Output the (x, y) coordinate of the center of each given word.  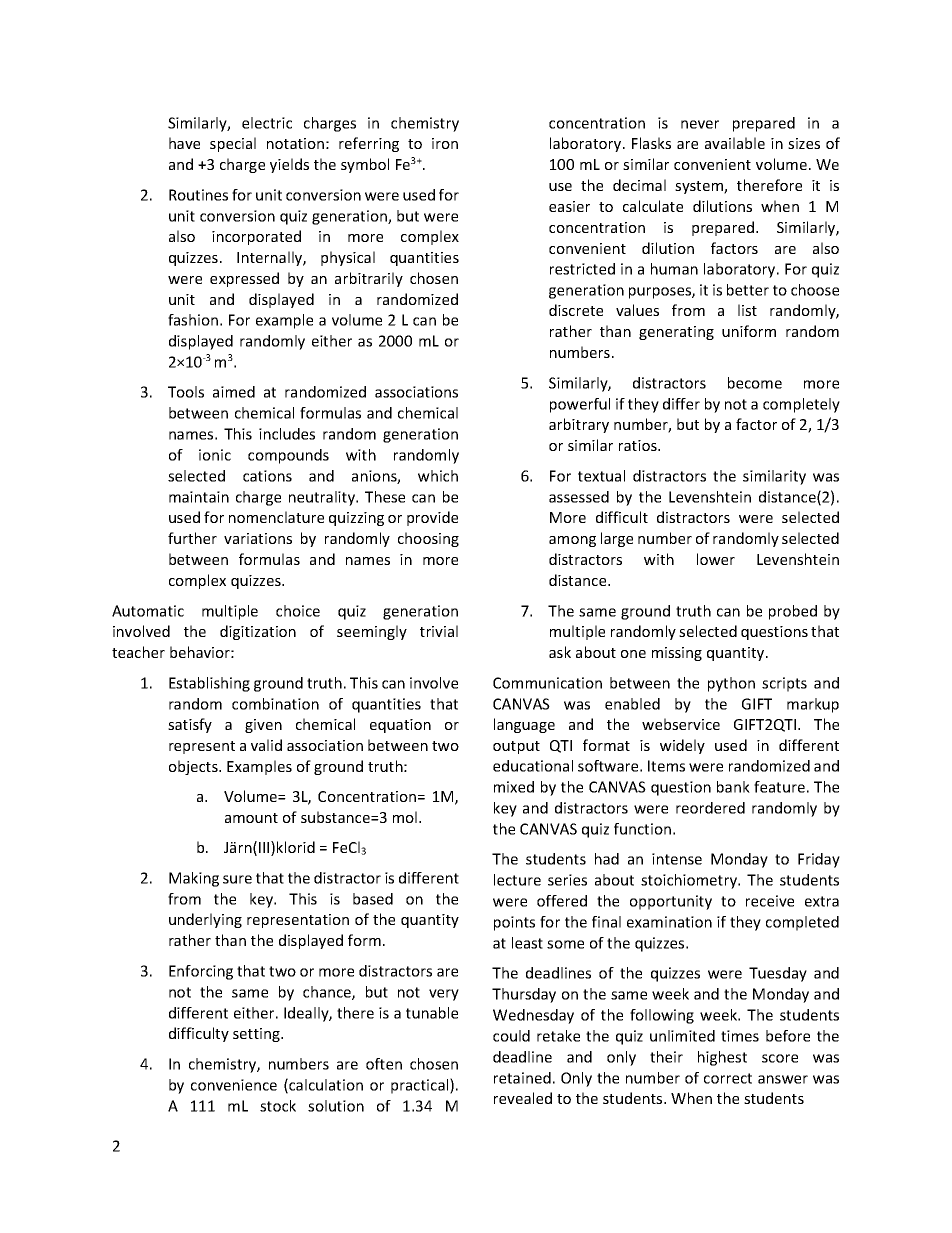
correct (728, 1078)
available (735, 143)
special (233, 144)
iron (445, 143)
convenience (234, 1085)
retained (522, 1078)
